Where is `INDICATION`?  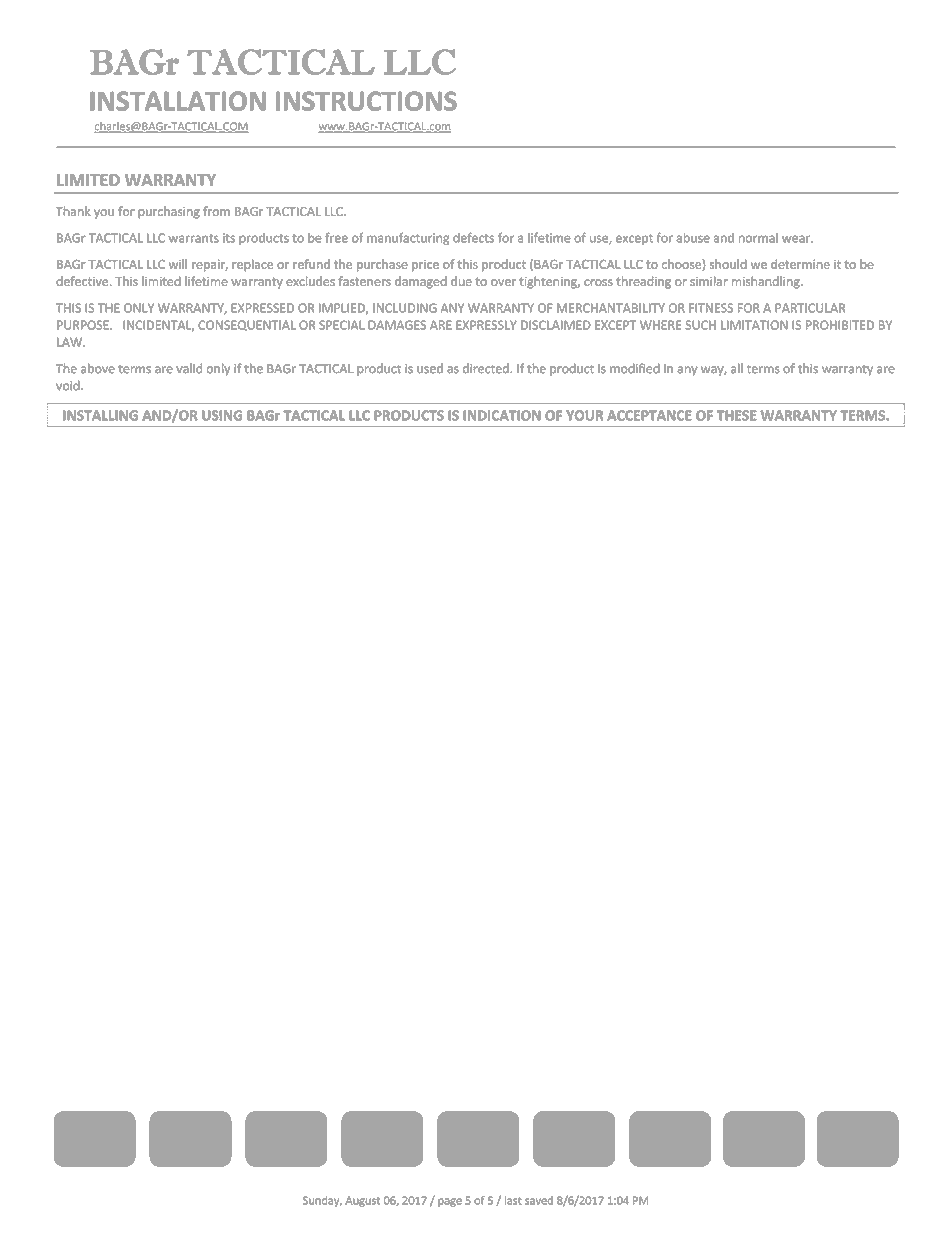 INDICATION is located at coordinates (502, 415).
